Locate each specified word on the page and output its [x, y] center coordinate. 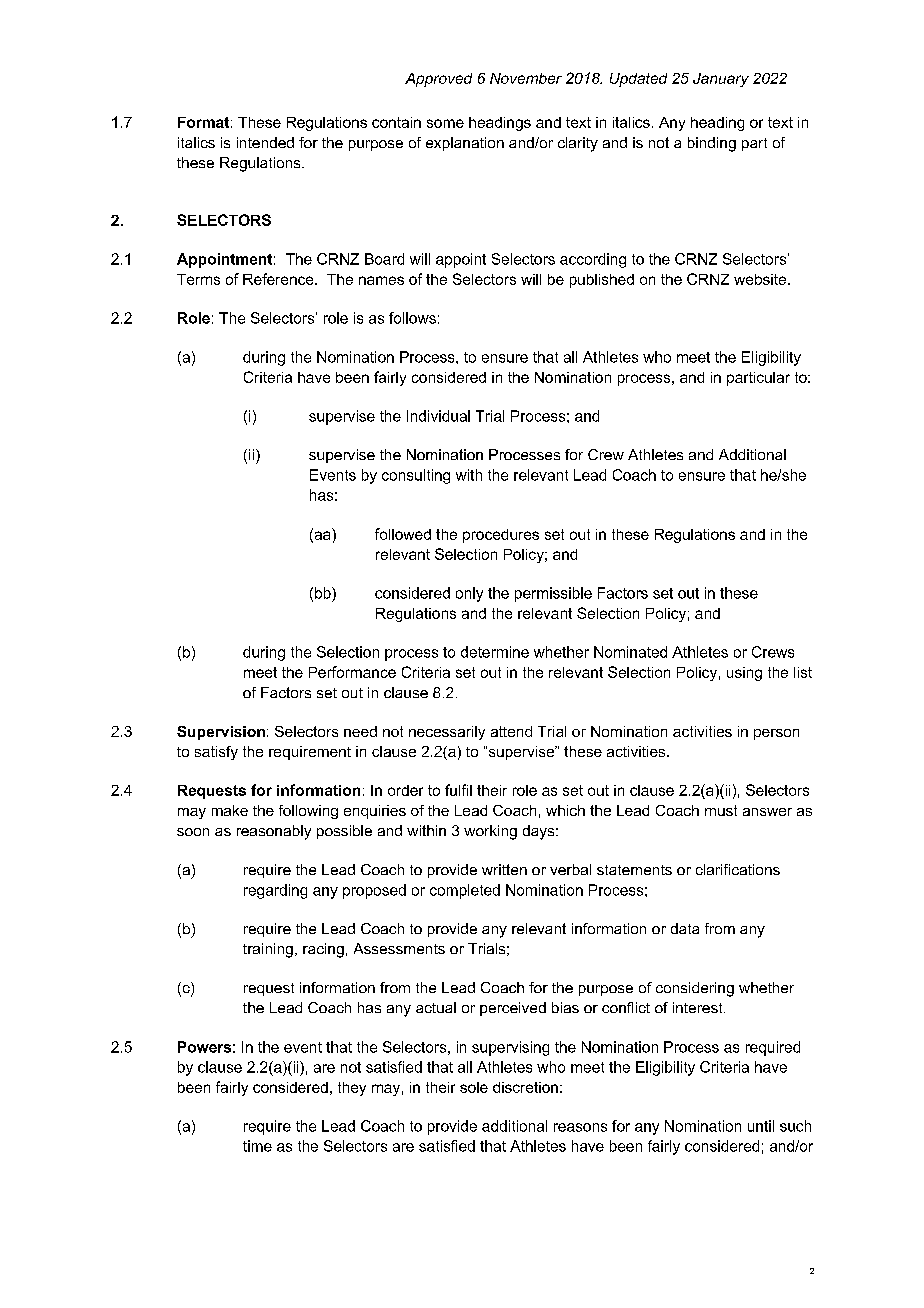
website [761, 279]
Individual [438, 416]
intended [265, 142]
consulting [416, 476]
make [230, 810]
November [526, 78]
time [257, 1146]
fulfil [458, 790]
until [761, 1126]
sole [474, 1087]
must [721, 810]
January [721, 80]
